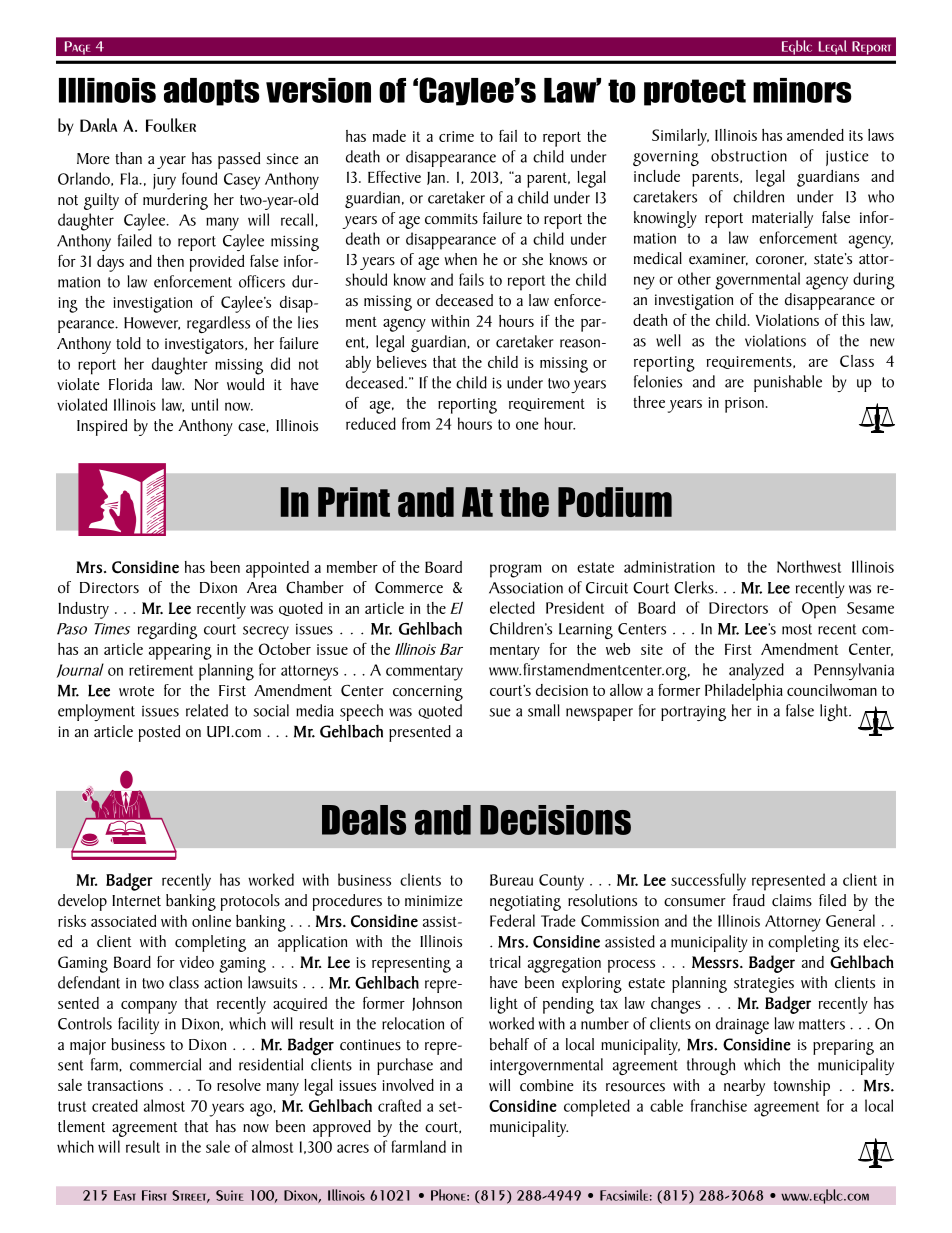  Describe the element at coordinates (815, 135) in the screenshot. I see `amended` at that location.
